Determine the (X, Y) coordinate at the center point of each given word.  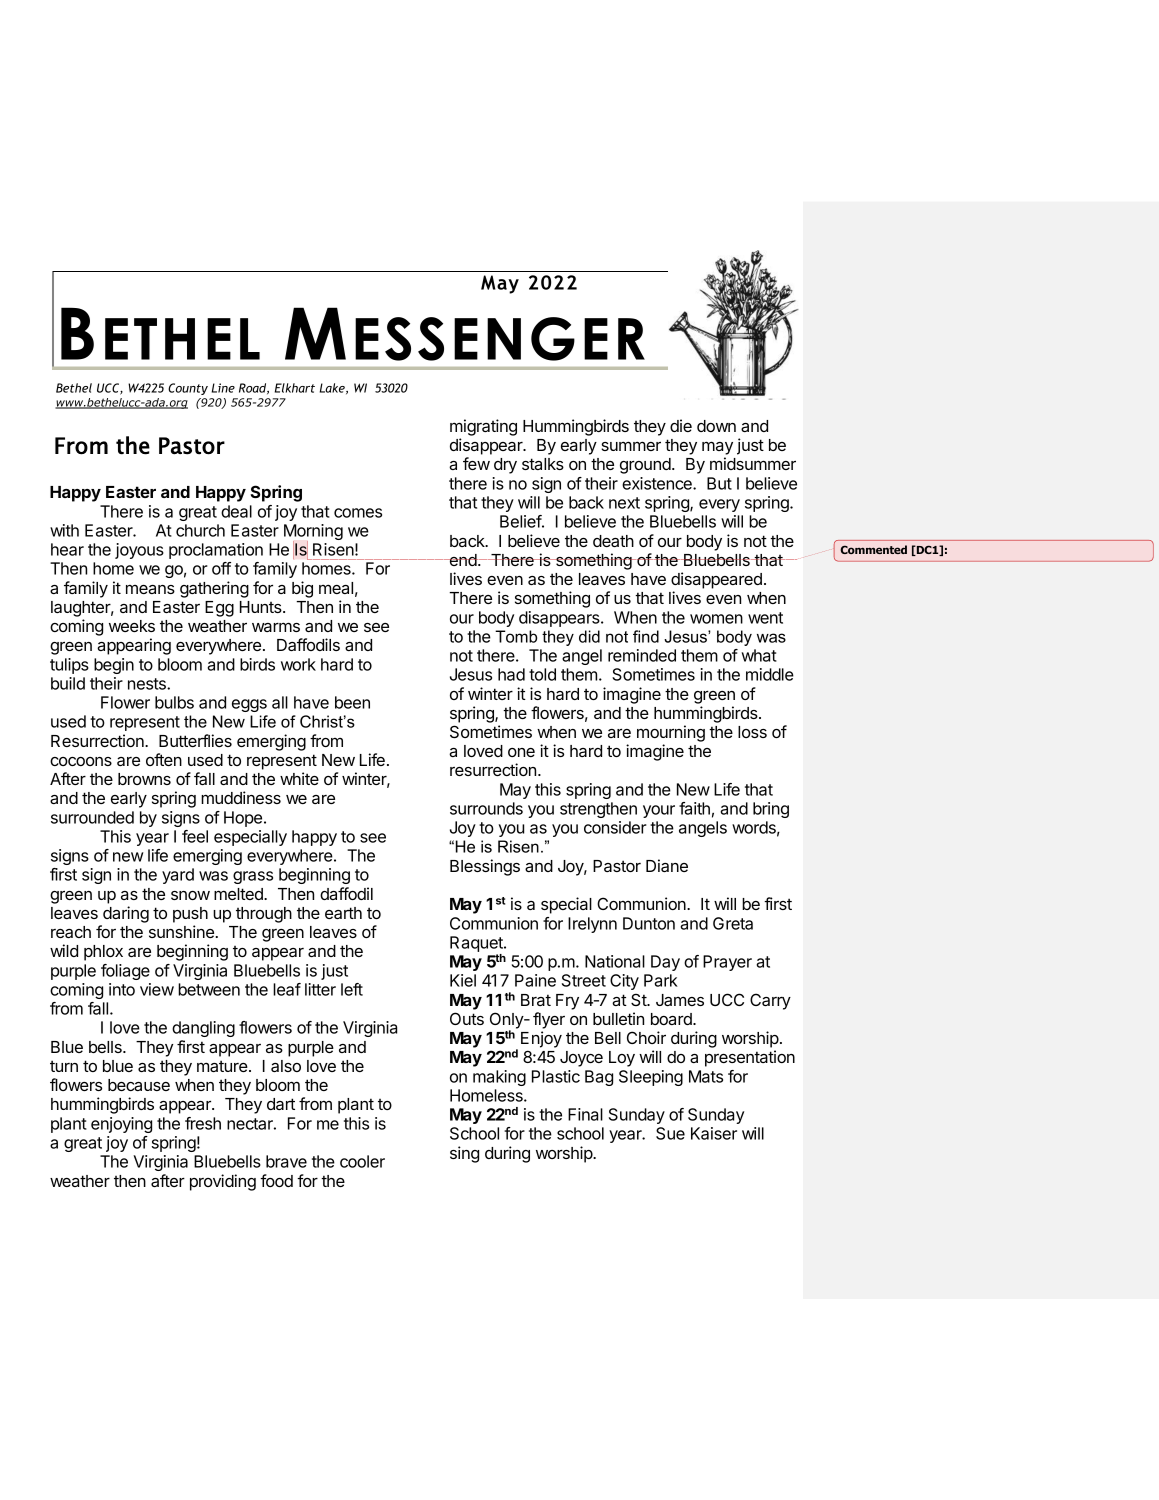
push (190, 915)
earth (343, 913)
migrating (483, 427)
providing (223, 1182)
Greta (733, 923)
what (759, 655)
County (188, 389)
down (716, 426)
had (511, 674)
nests (148, 684)
